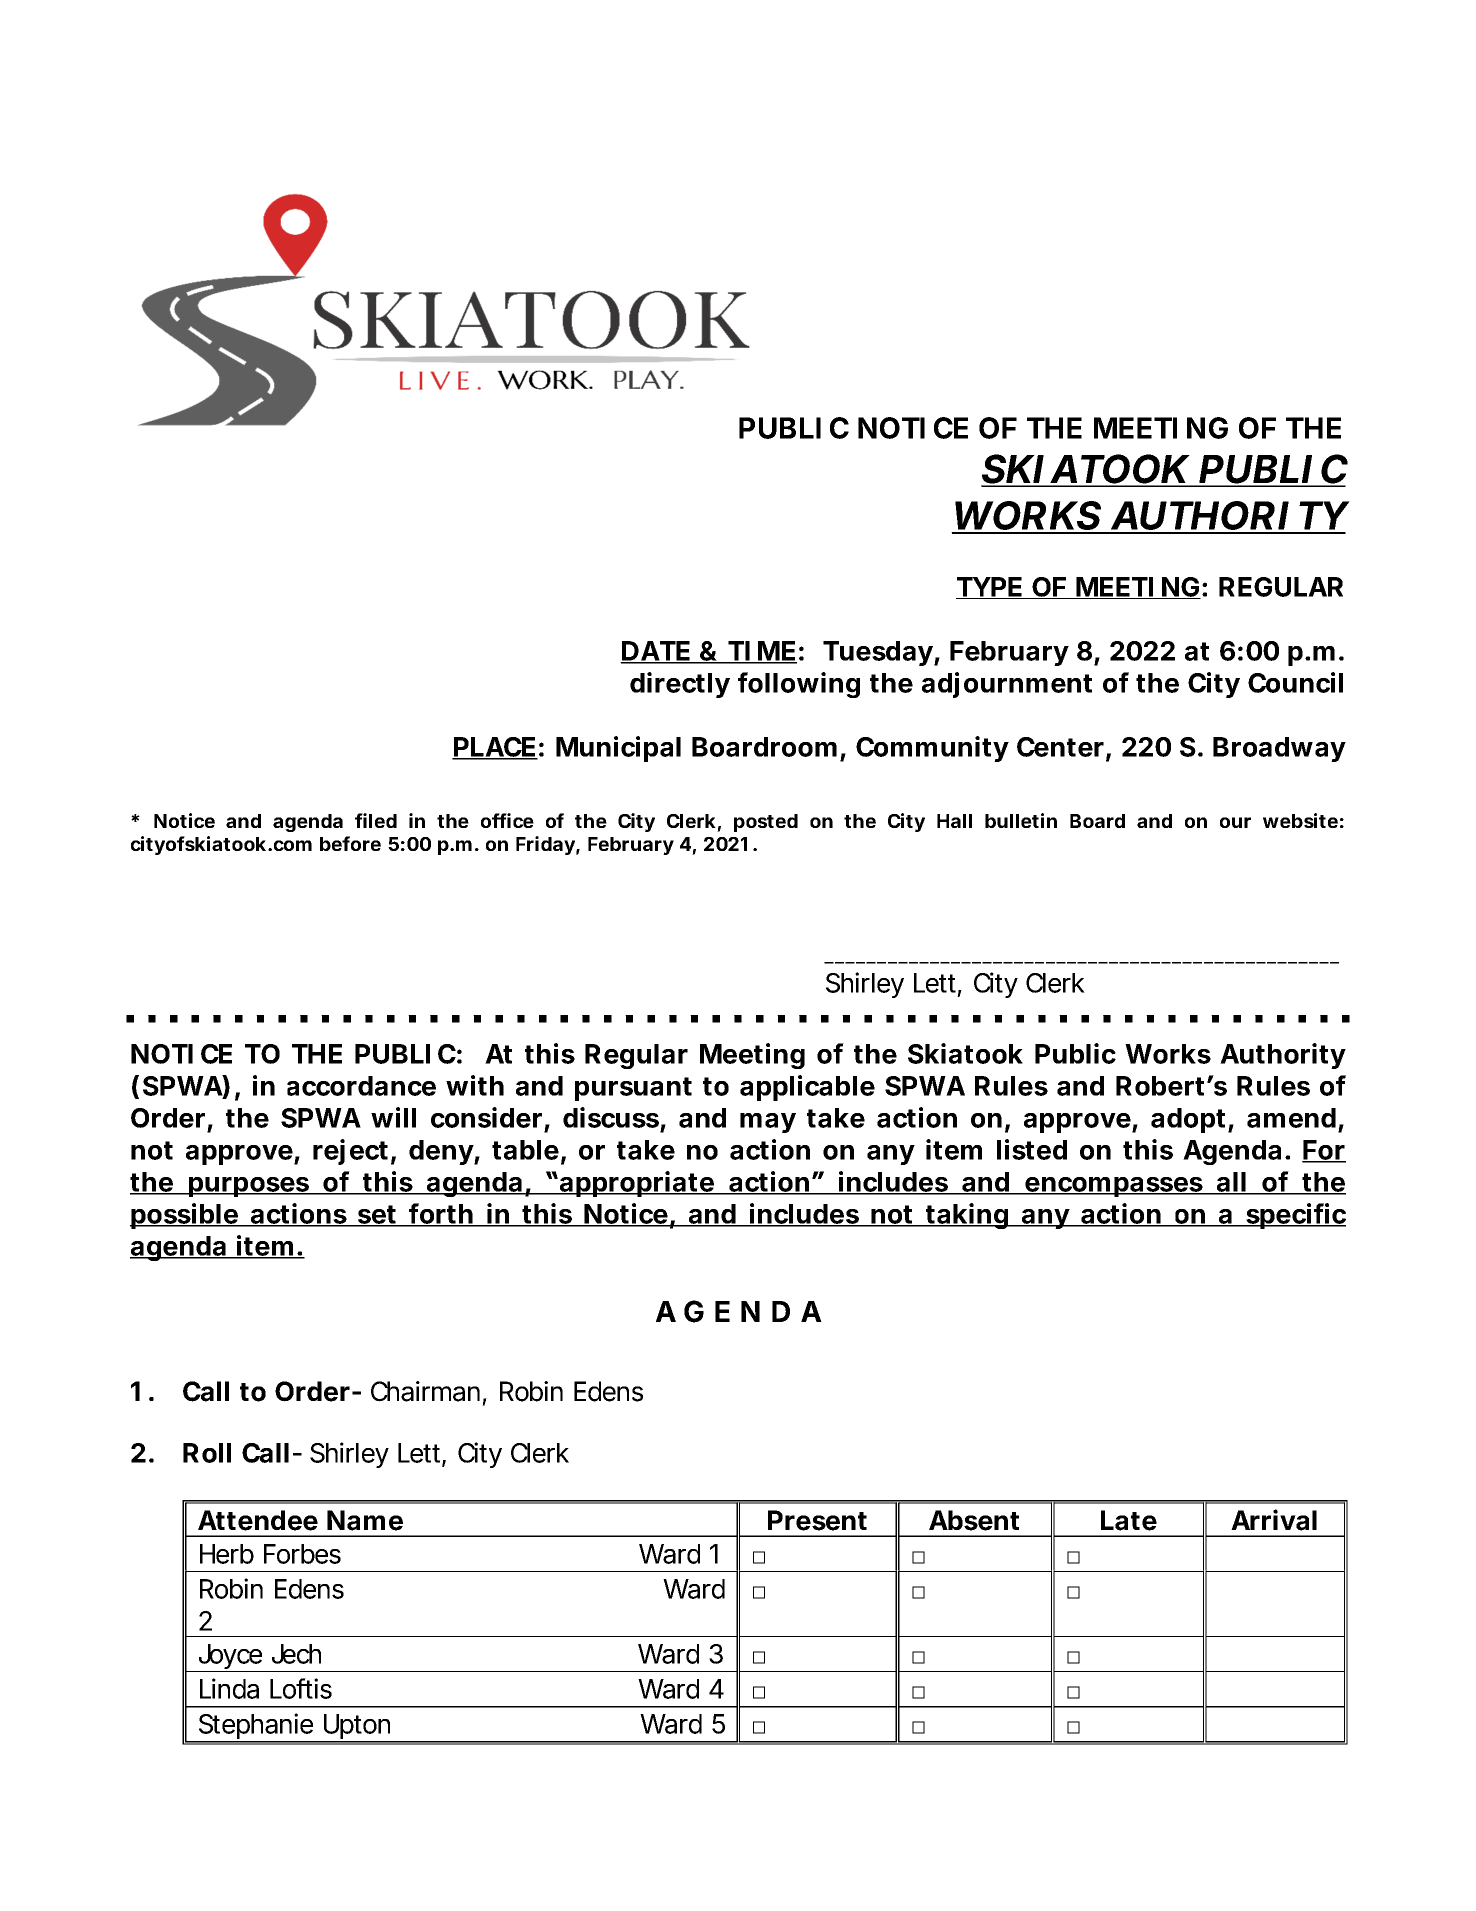 This image has height=1911, width=1476. I want to click on applicable, so click(807, 1088).
